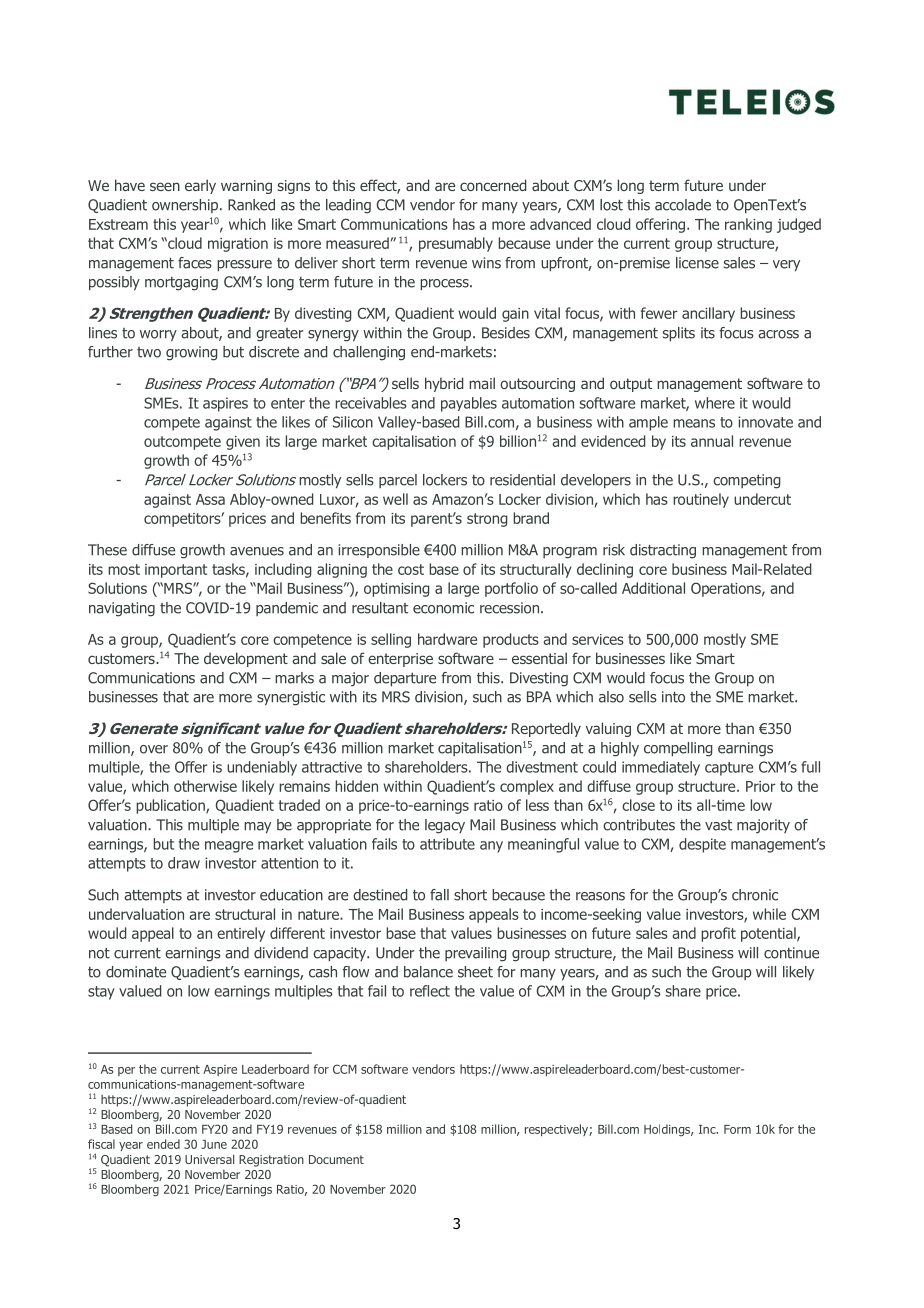  What do you see at coordinates (456, 244) in the screenshot?
I see `presumably` at bounding box center [456, 244].
